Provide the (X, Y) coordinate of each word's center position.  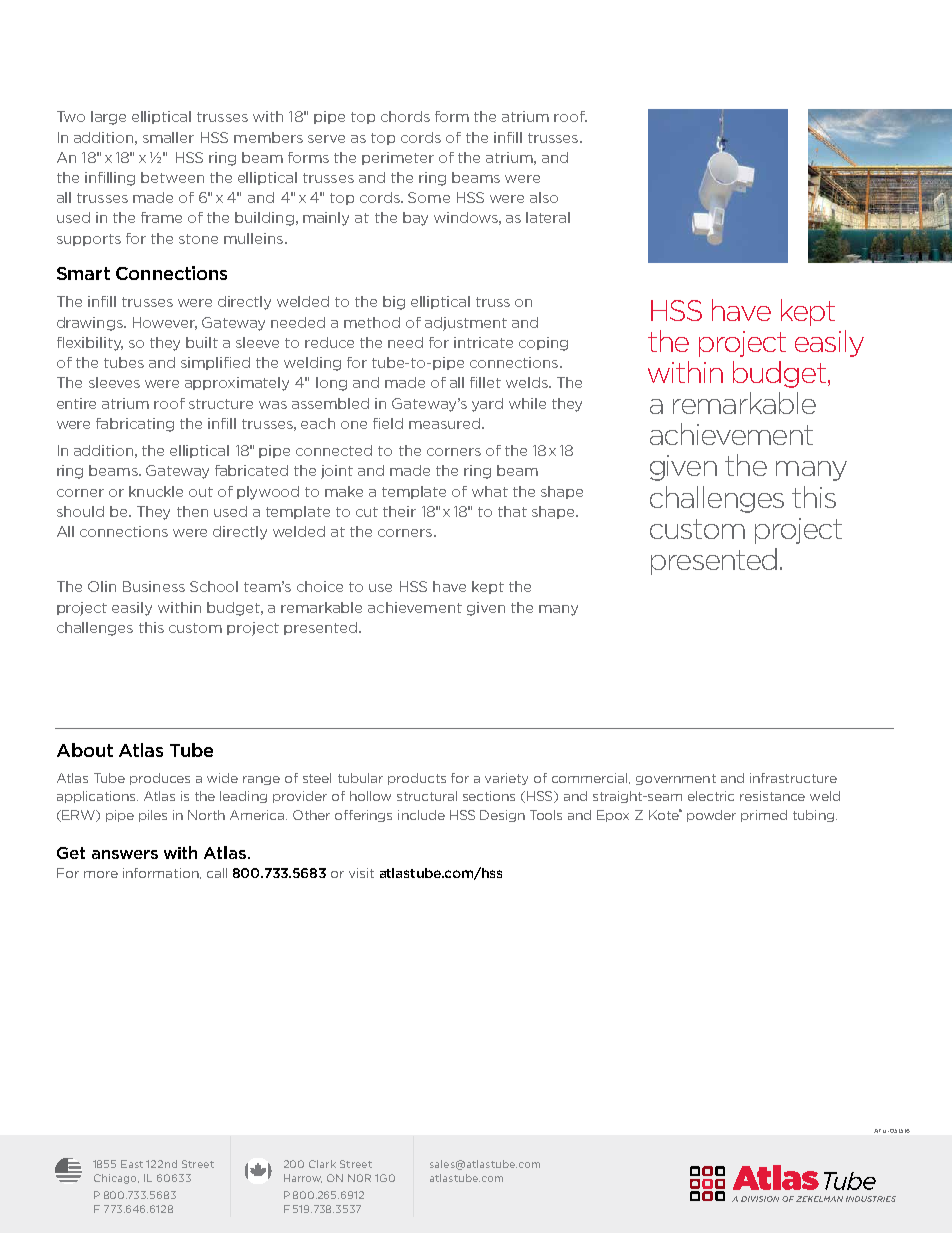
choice (320, 586)
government (676, 779)
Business (154, 586)
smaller (168, 137)
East (132, 1164)
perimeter (398, 158)
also (544, 197)
